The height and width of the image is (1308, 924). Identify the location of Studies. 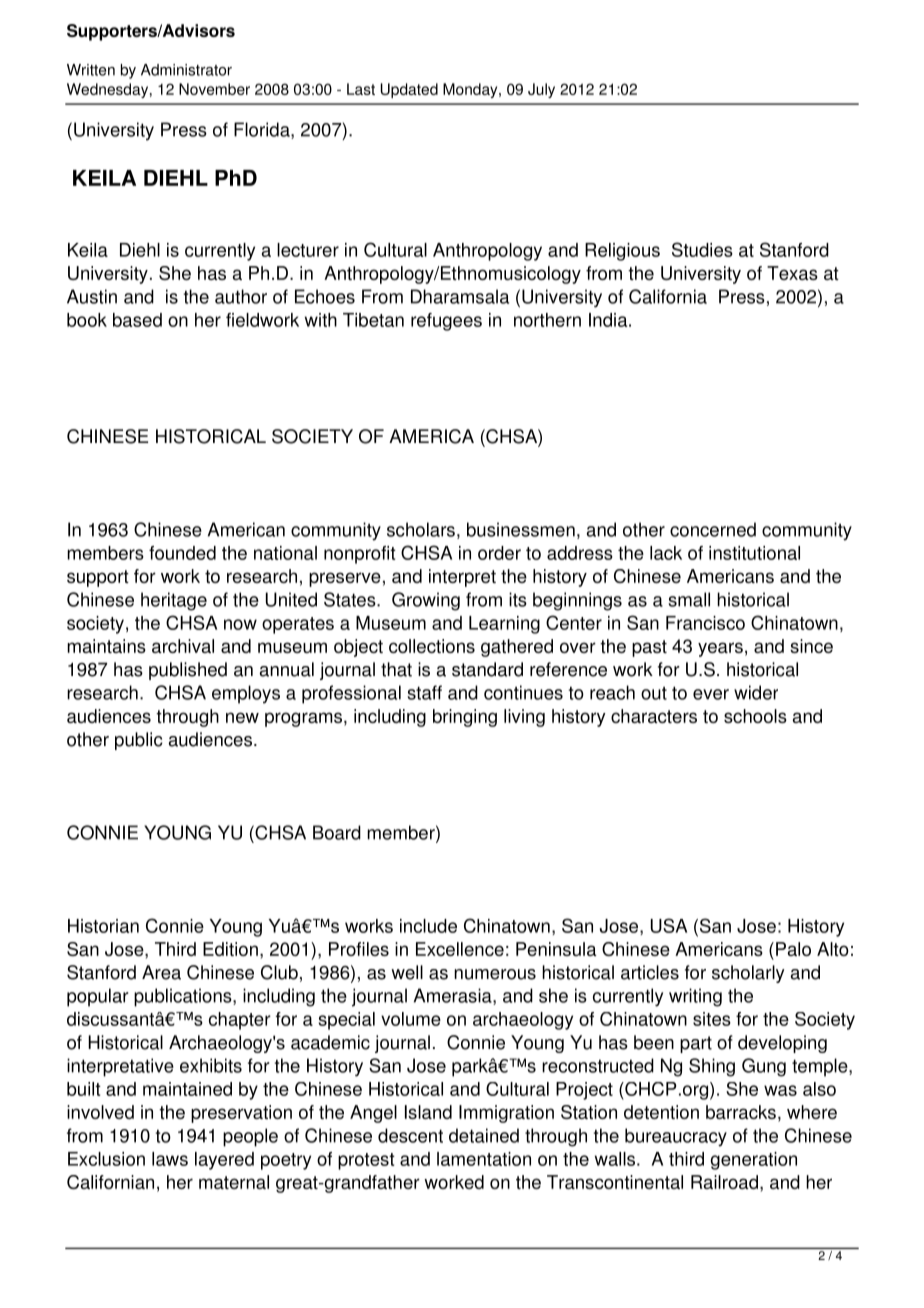
(702, 249).
